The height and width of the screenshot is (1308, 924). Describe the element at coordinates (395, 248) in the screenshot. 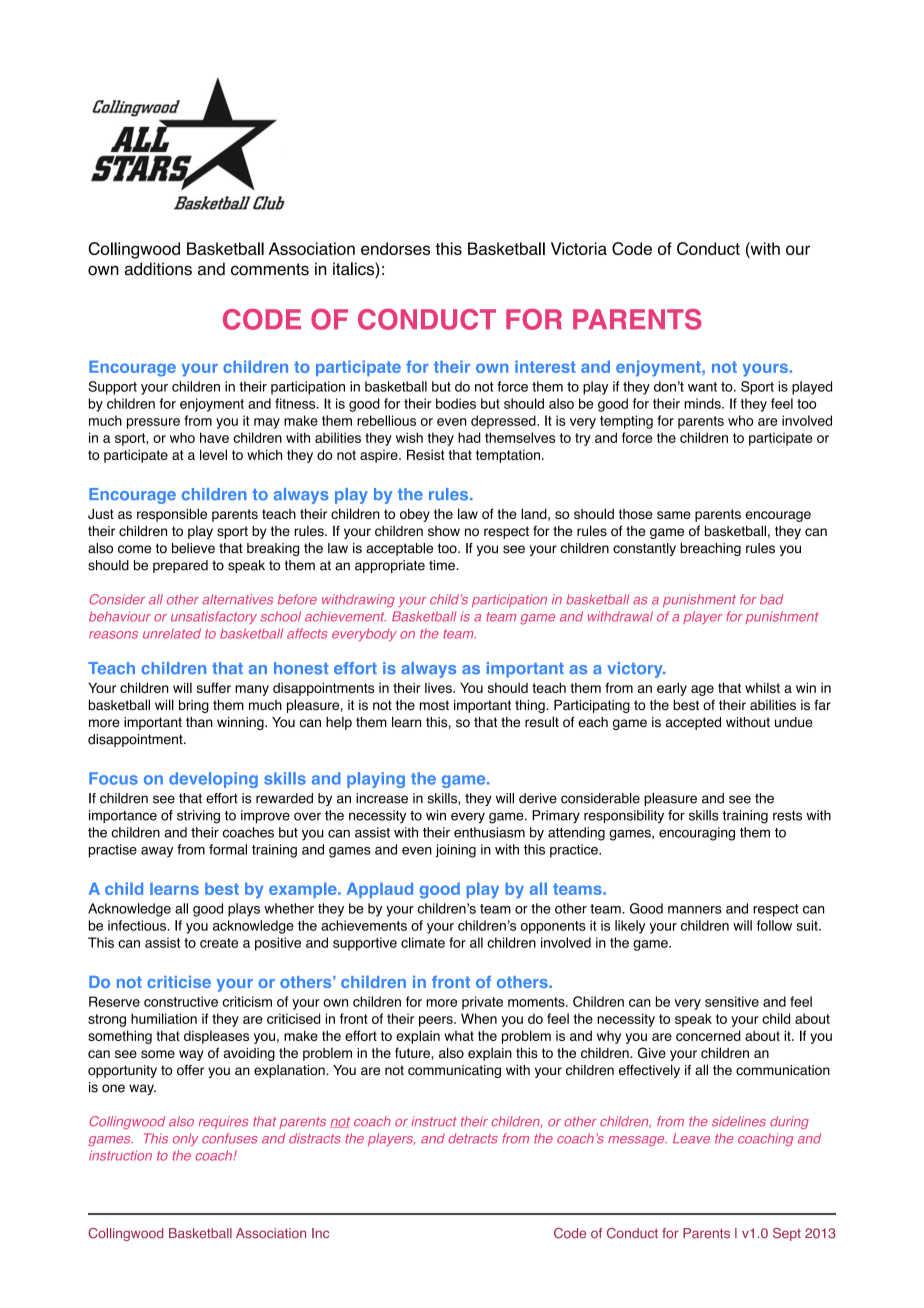

I see `endorses` at that location.
